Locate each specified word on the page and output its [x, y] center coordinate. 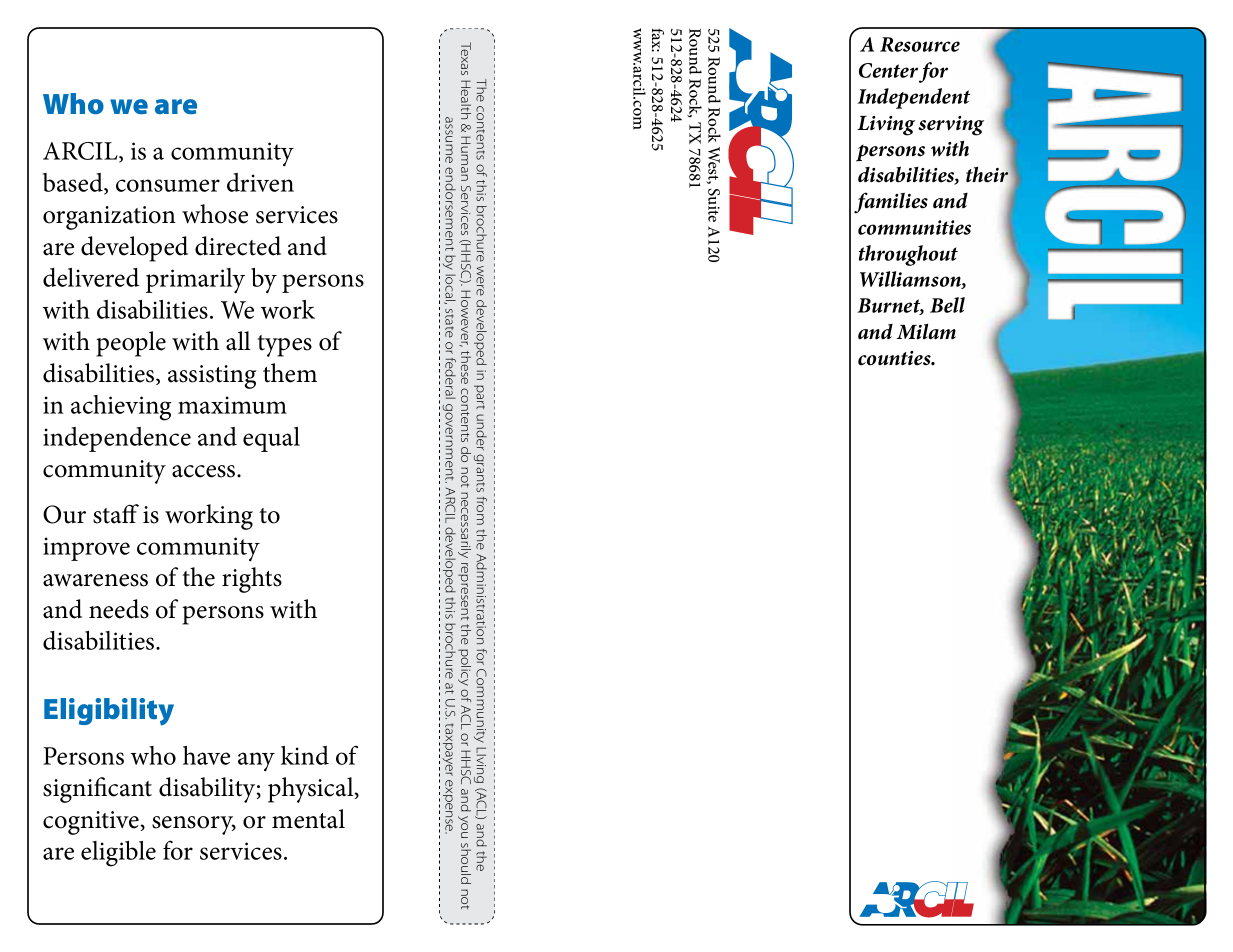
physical [312, 790]
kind [305, 755]
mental [308, 819]
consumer [168, 185]
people [131, 344]
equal [271, 439]
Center [888, 70]
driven [260, 182]
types [284, 346]
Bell [947, 305]
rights [252, 580]
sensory [194, 825]
